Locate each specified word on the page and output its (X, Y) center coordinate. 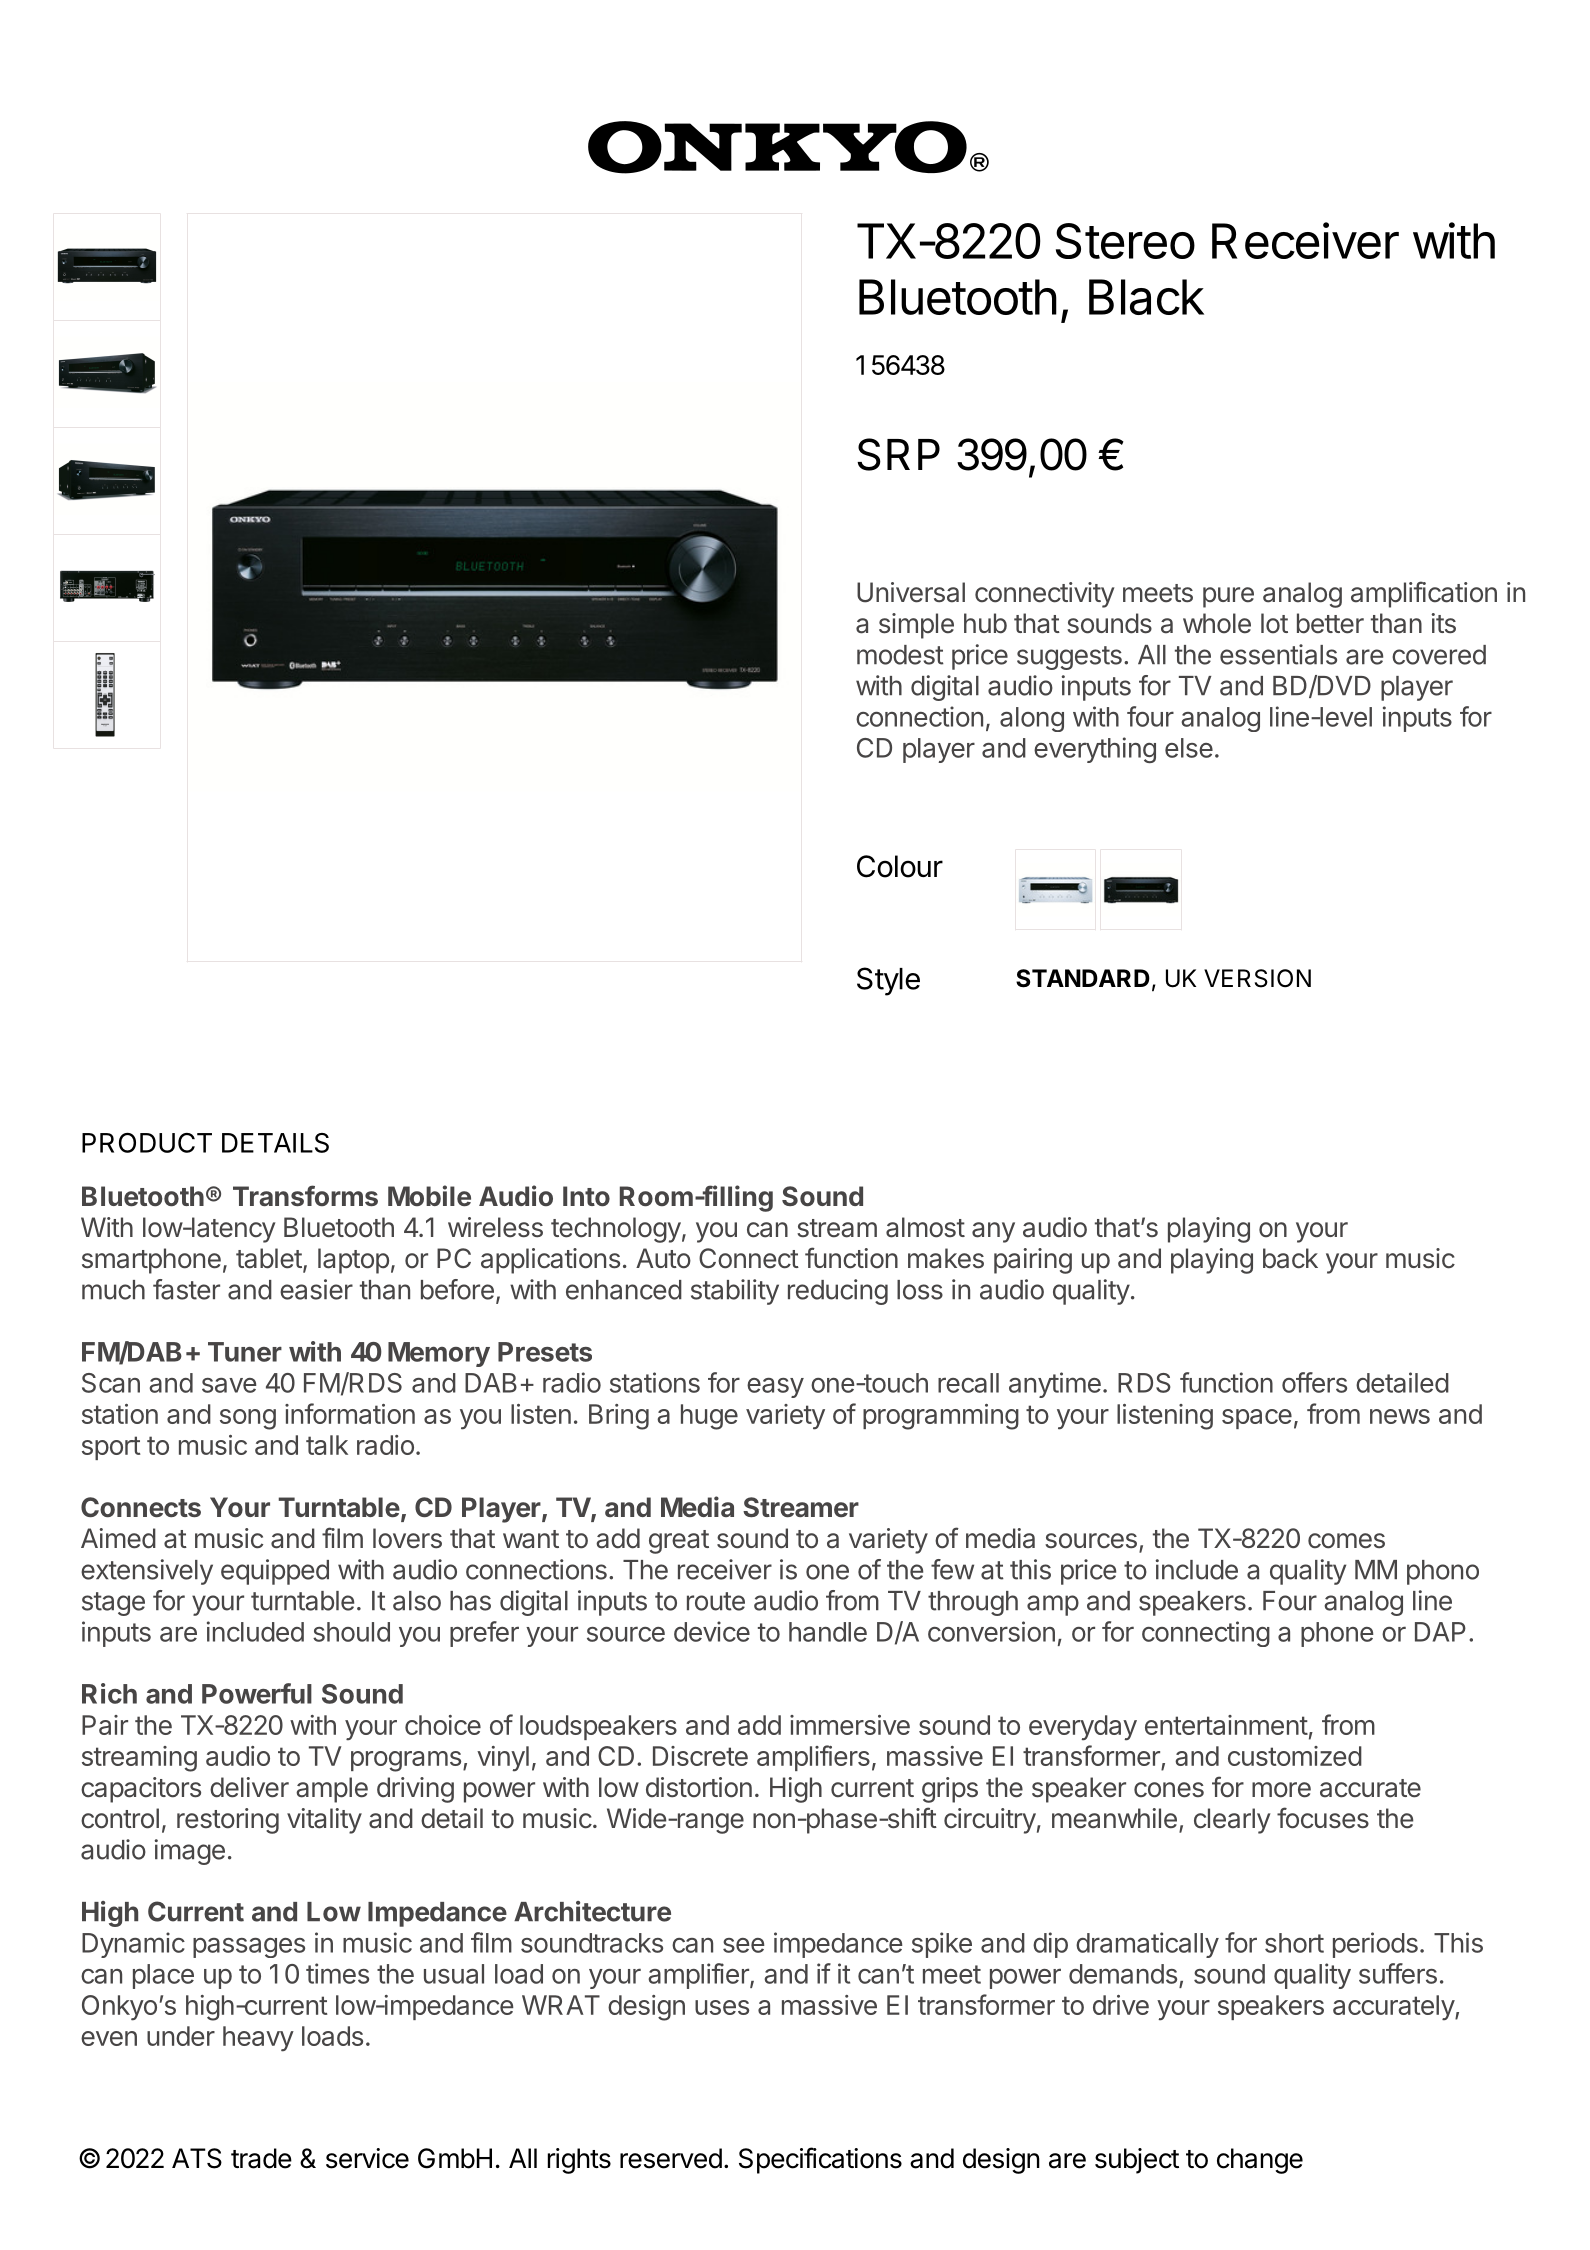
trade (261, 2158)
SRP (898, 454)
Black (1146, 297)
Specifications (820, 2160)
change (1260, 2161)
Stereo (1125, 241)
